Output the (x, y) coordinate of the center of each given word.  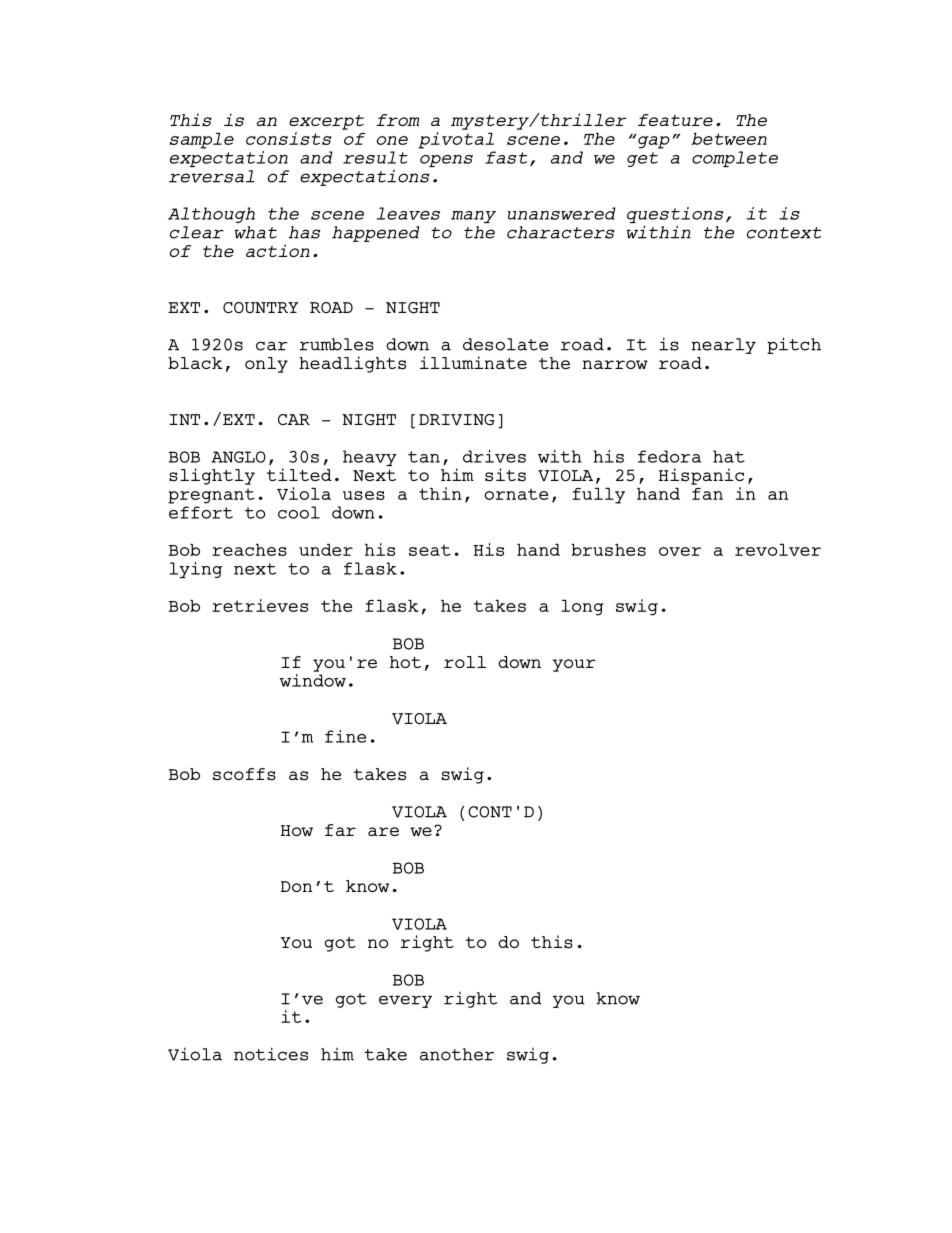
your (574, 665)
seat (430, 550)
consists (288, 138)
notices (271, 1054)
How (297, 830)
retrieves (260, 605)
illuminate (473, 362)
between (729, 138)
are (383, 831)
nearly (723, 346)
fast (506, 157)
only (266, 365)
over (680, 551)
